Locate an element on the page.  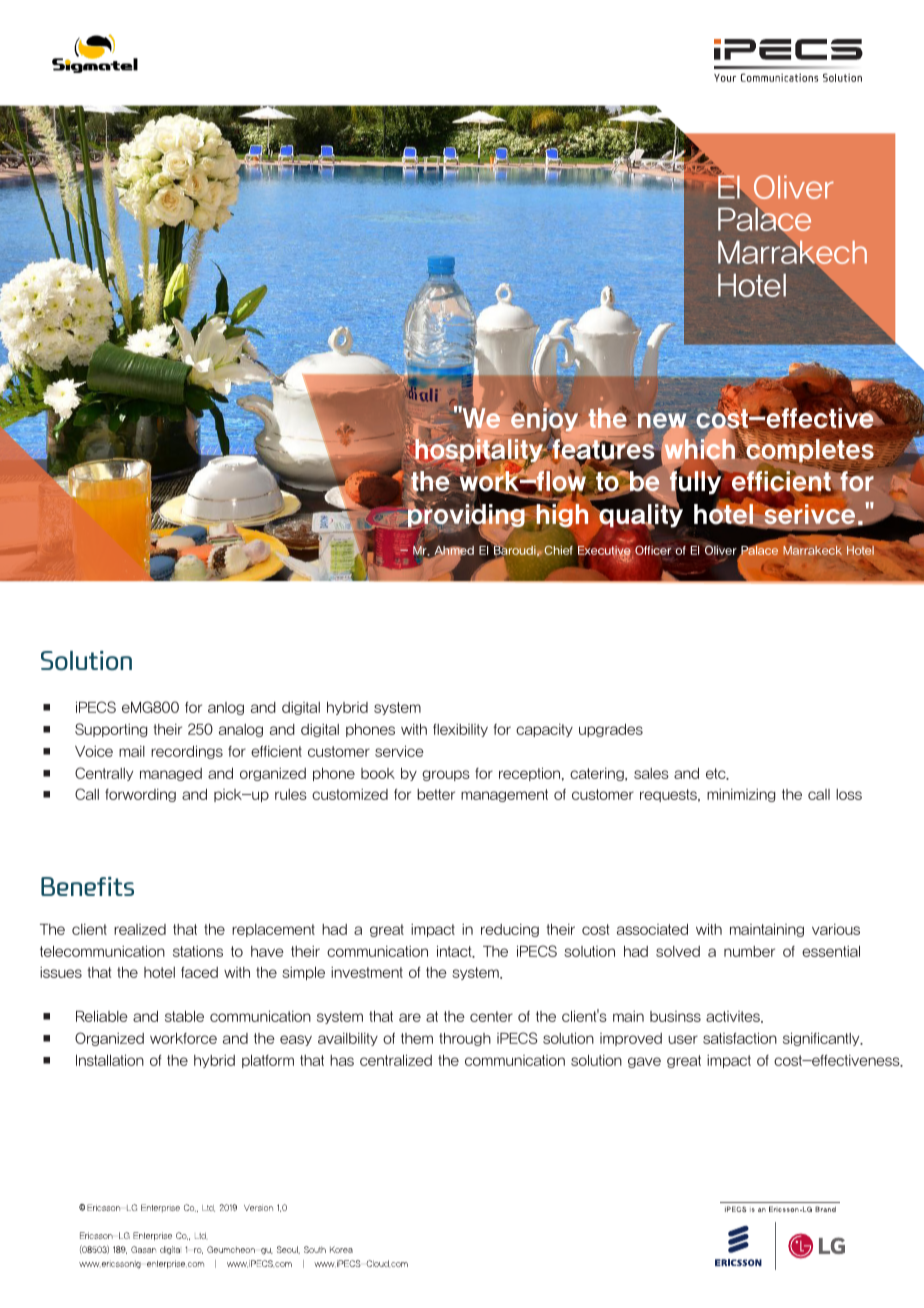
etc is located at coordinates (717, 774).
